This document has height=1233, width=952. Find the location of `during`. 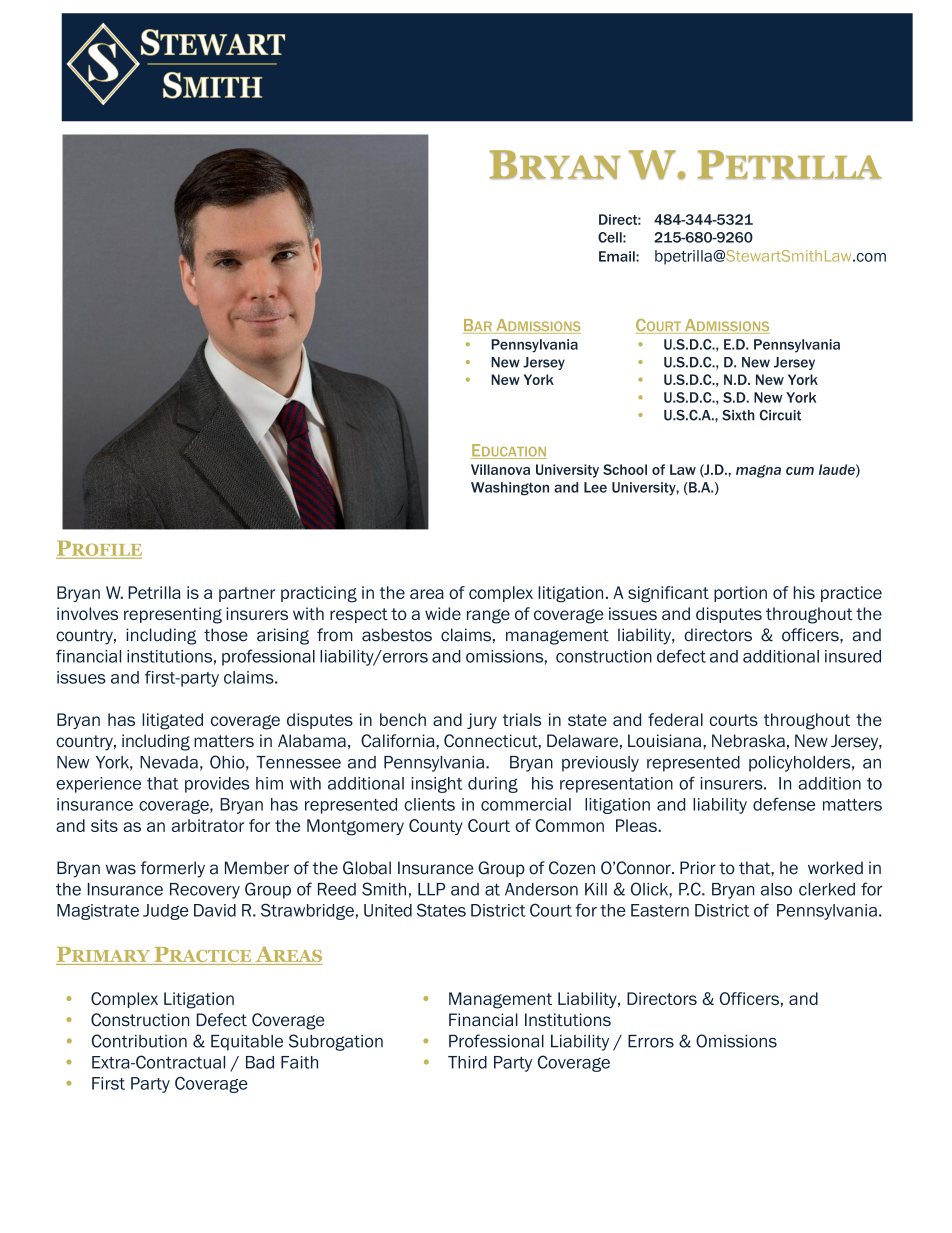

during is located at coordinates (493, 785).
